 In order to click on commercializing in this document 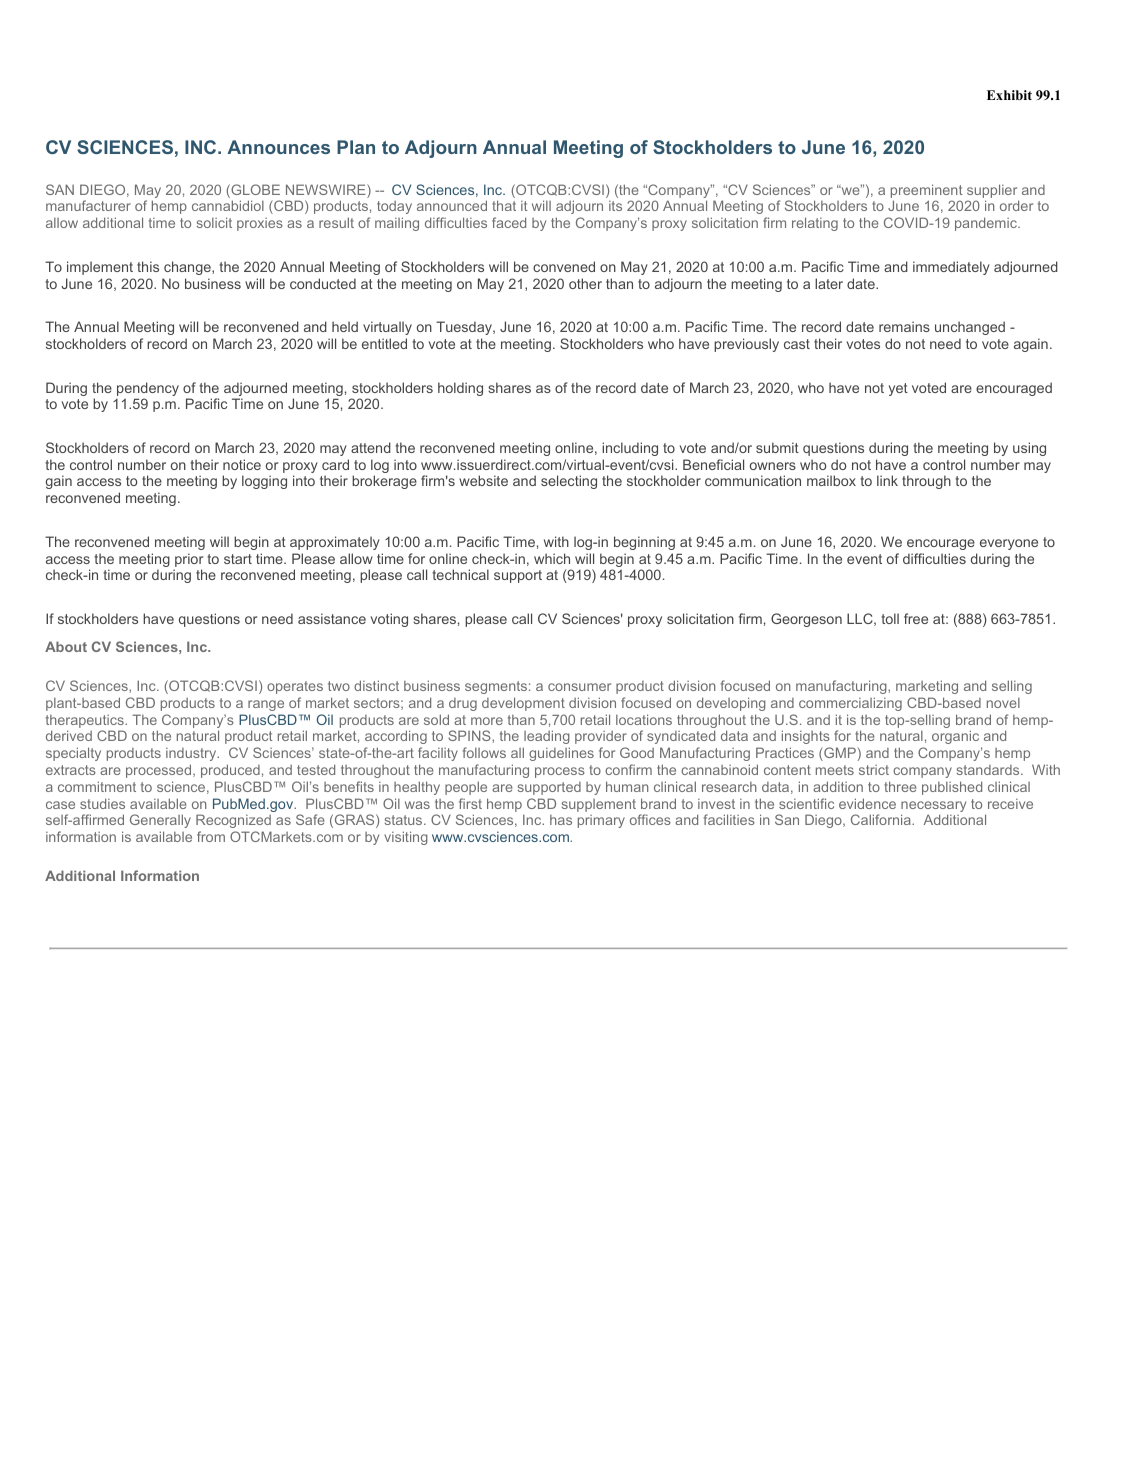, I will do `click(850, 704)`.
